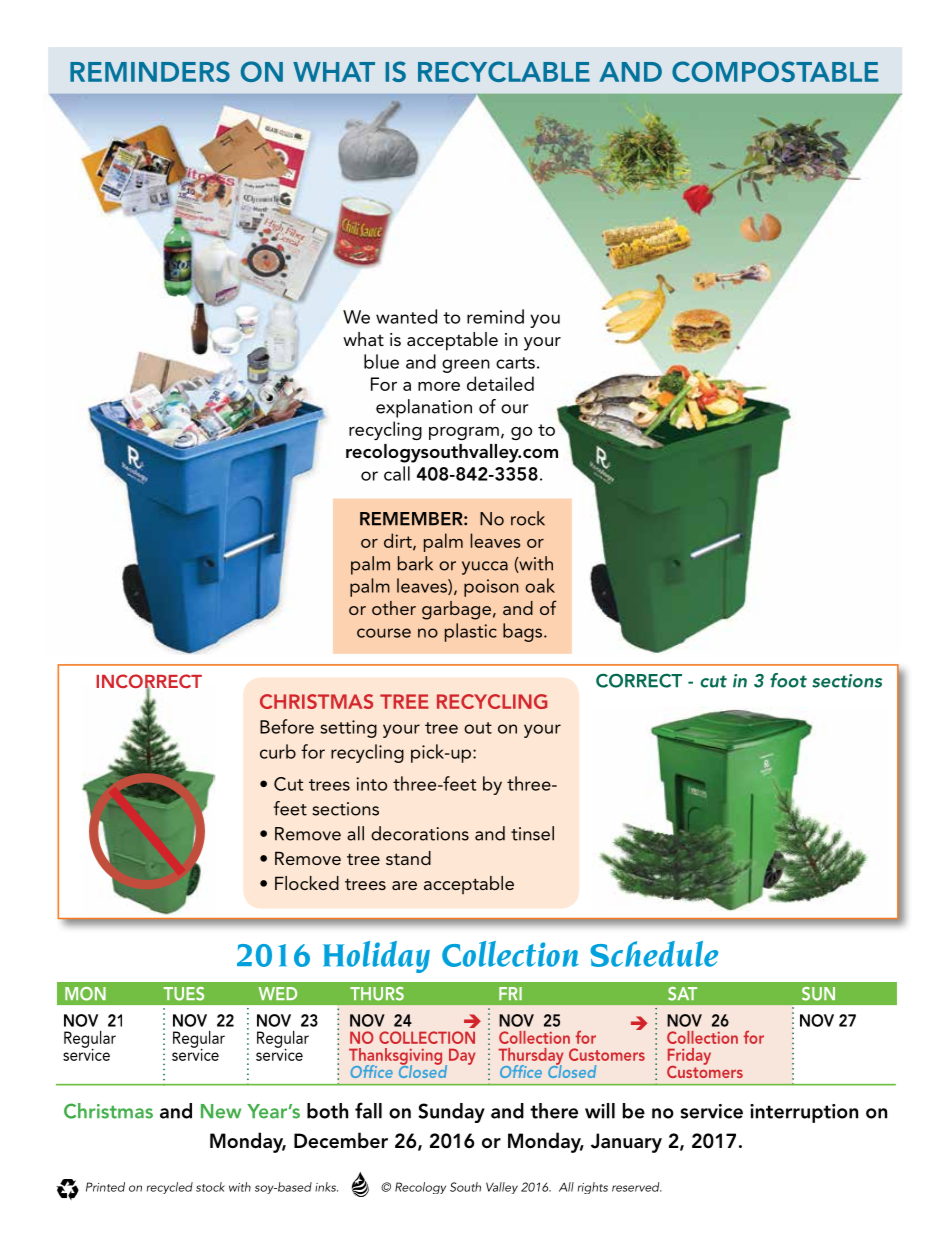 The width and height of the image is (952, 1233). Describe the element at coordinates (788, 680) in the image. I see `foot` at that location.
